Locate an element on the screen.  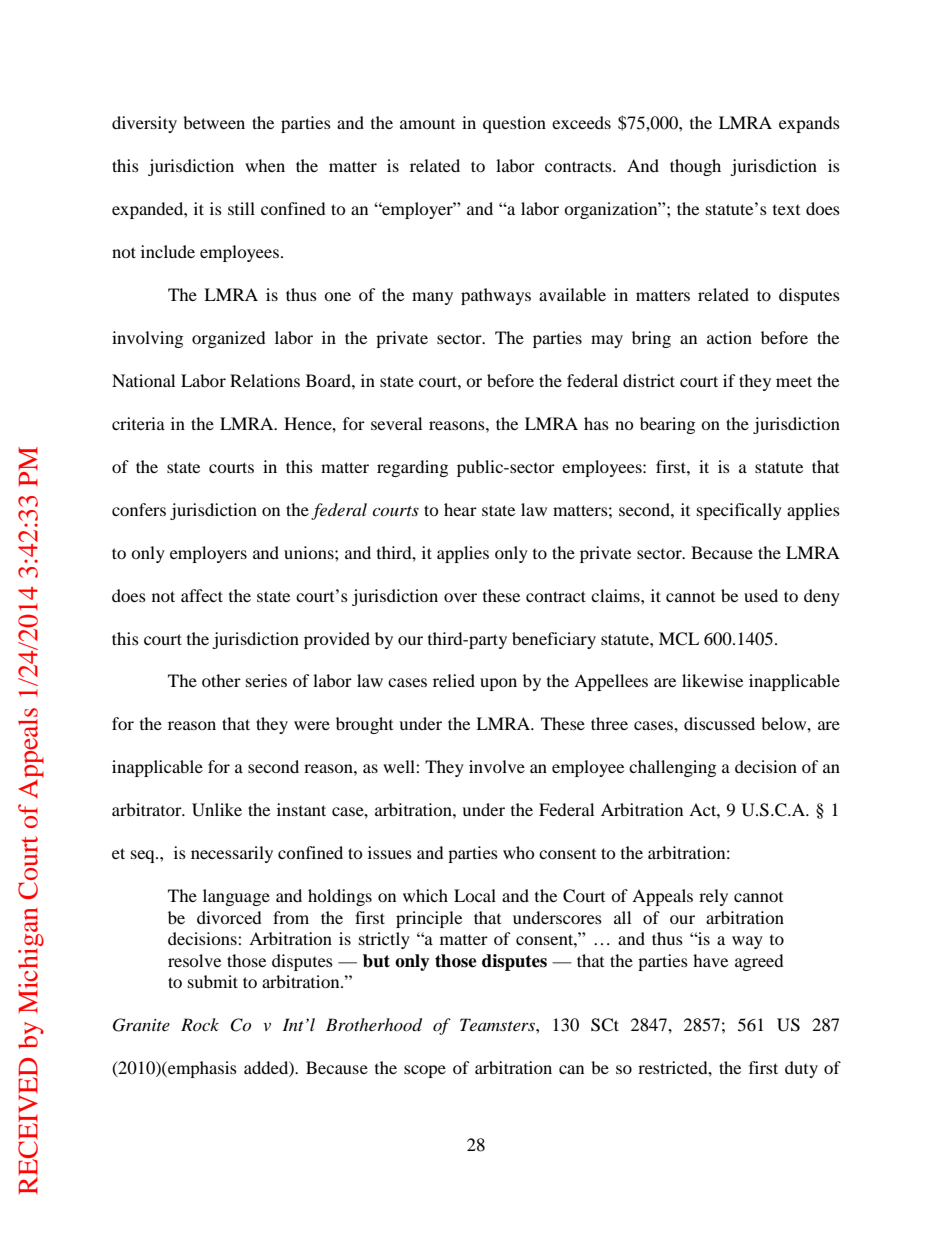
several is located at coordinates (396, 423).
